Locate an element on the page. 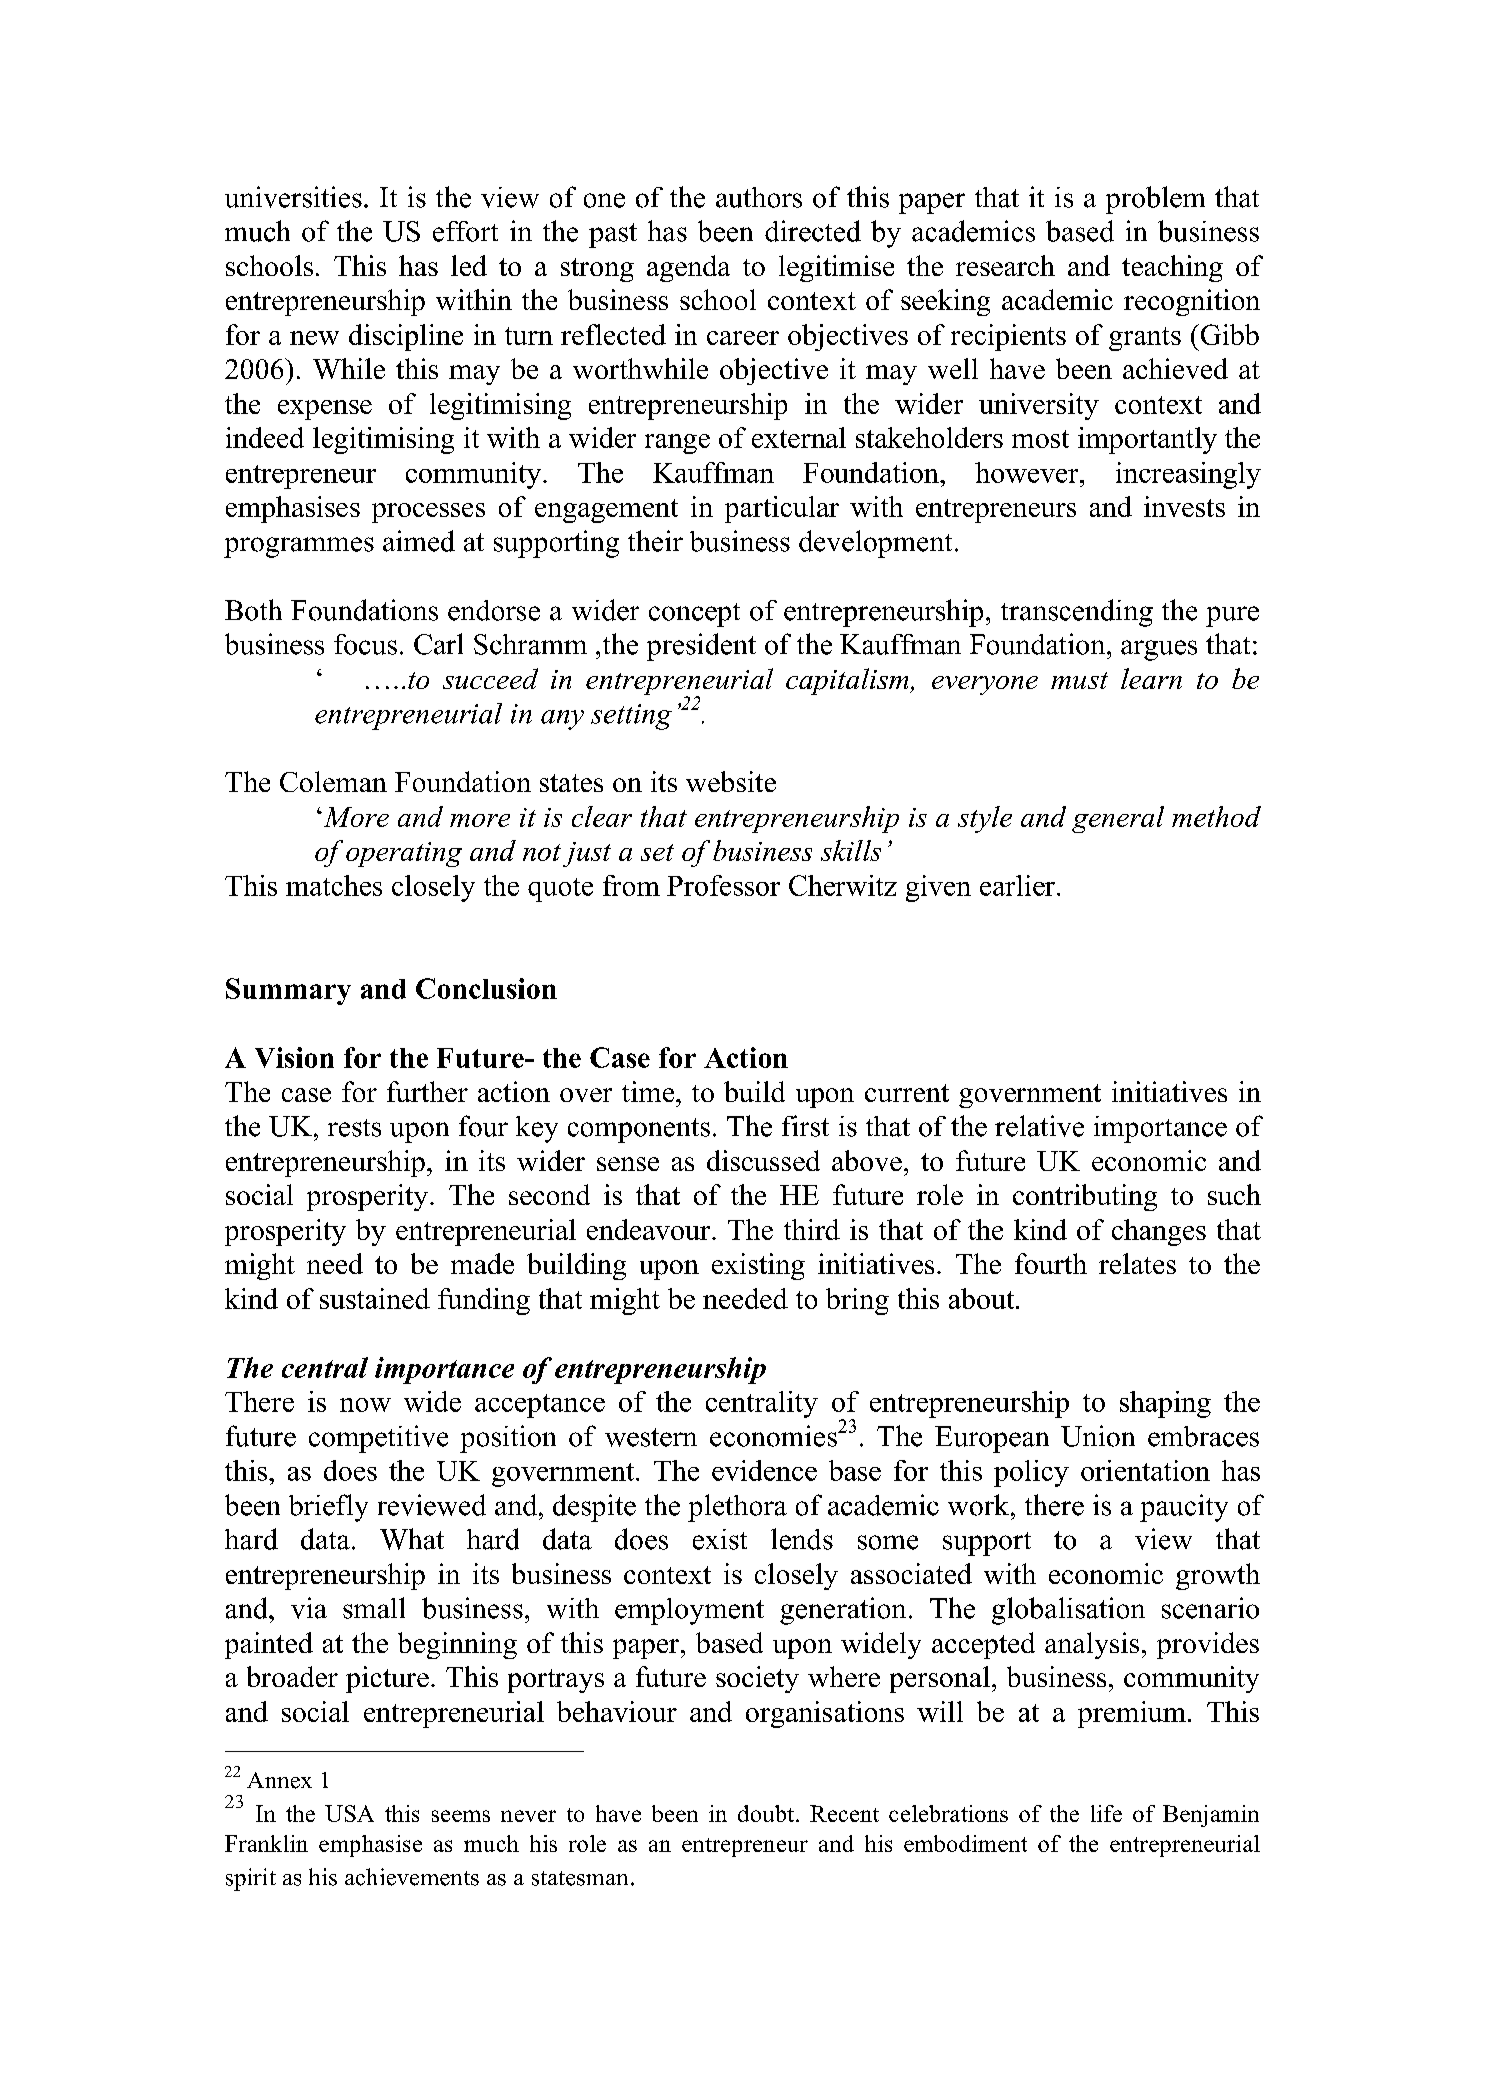 This document has height=2100, width=1485. teaching is located at coordinates (1172, 268).
